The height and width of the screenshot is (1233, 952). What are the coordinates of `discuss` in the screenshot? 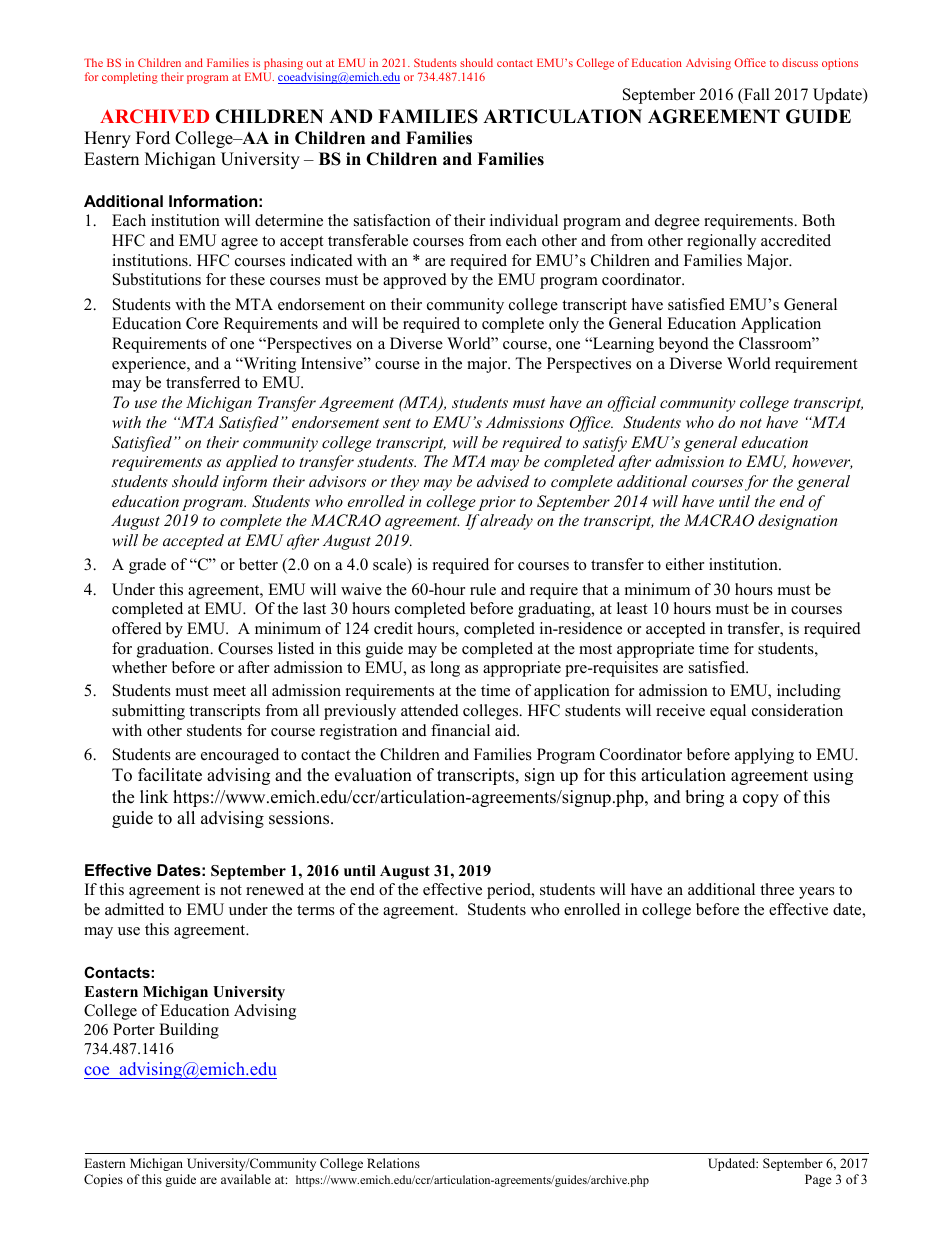 It's located at (800, 62).
